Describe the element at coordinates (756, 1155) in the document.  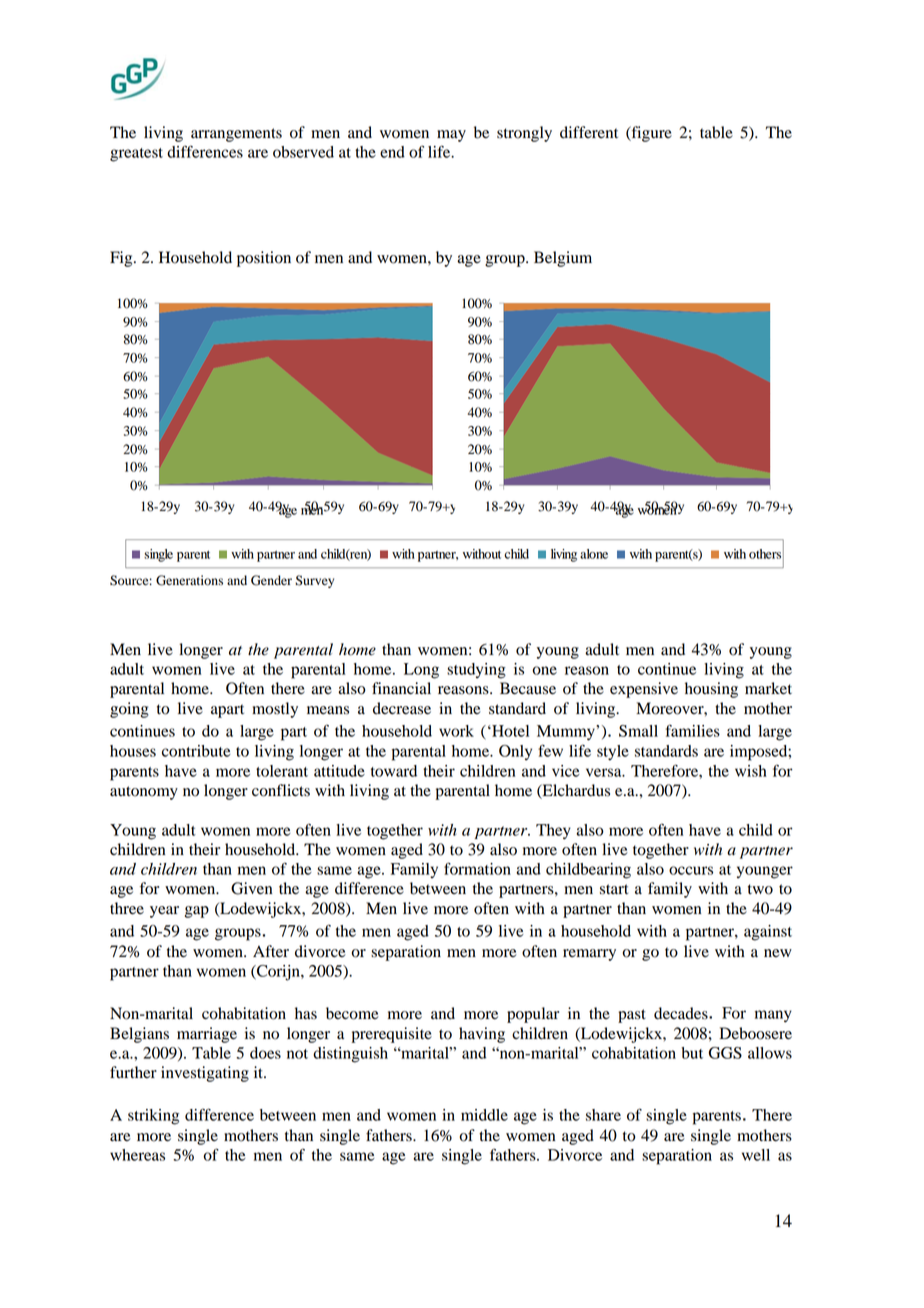
I see `well` at that location.
